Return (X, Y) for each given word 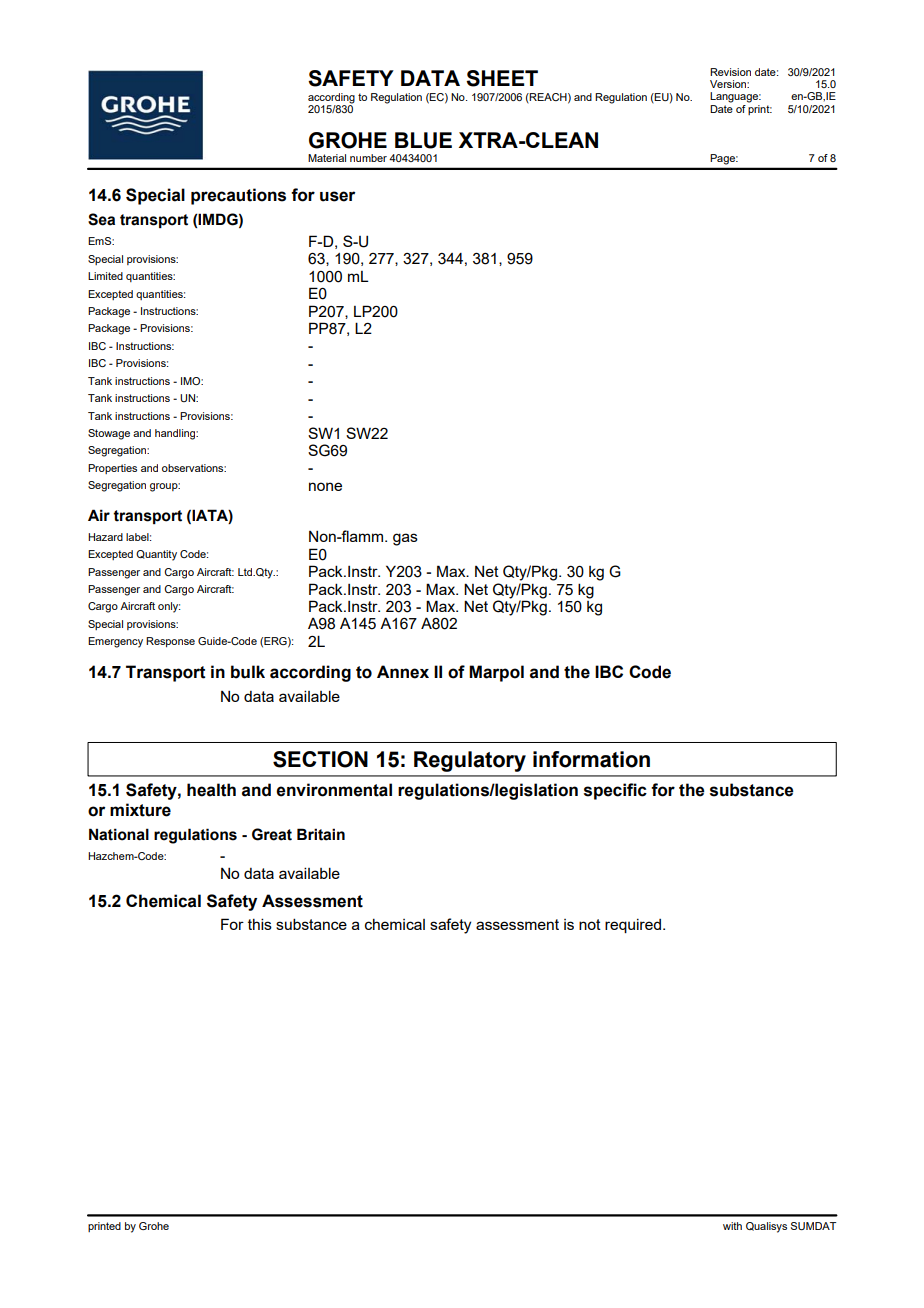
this (260, 924)
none (325, 486)
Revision (730, 72)
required (633, 926)
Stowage (109, 434)
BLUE (423, 140)
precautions (238, 196)
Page (724, 159)
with (732, 1226)
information (591, 759)
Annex (403, 672)
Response (170, 642)
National (119, 834)
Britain (321, 834)
